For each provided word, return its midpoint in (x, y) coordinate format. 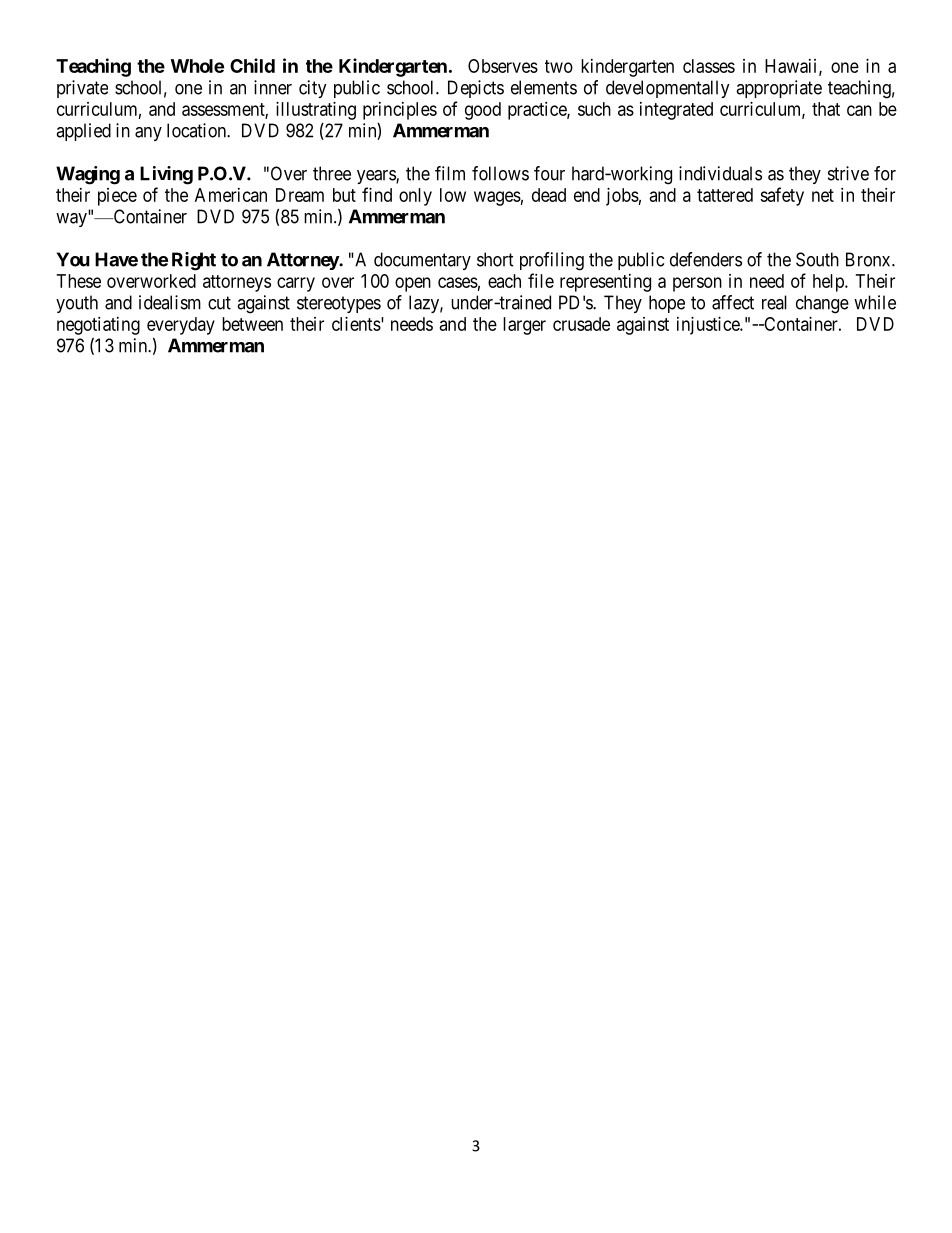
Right (194, 261)
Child (252, 65)
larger (524, 326)
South (817, 259)
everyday (181, 326)
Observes (503, 66)
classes (709, 66)
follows (500, 173)
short (495, 259)
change (822, 304)
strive (848, 173)
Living (166, 175)
